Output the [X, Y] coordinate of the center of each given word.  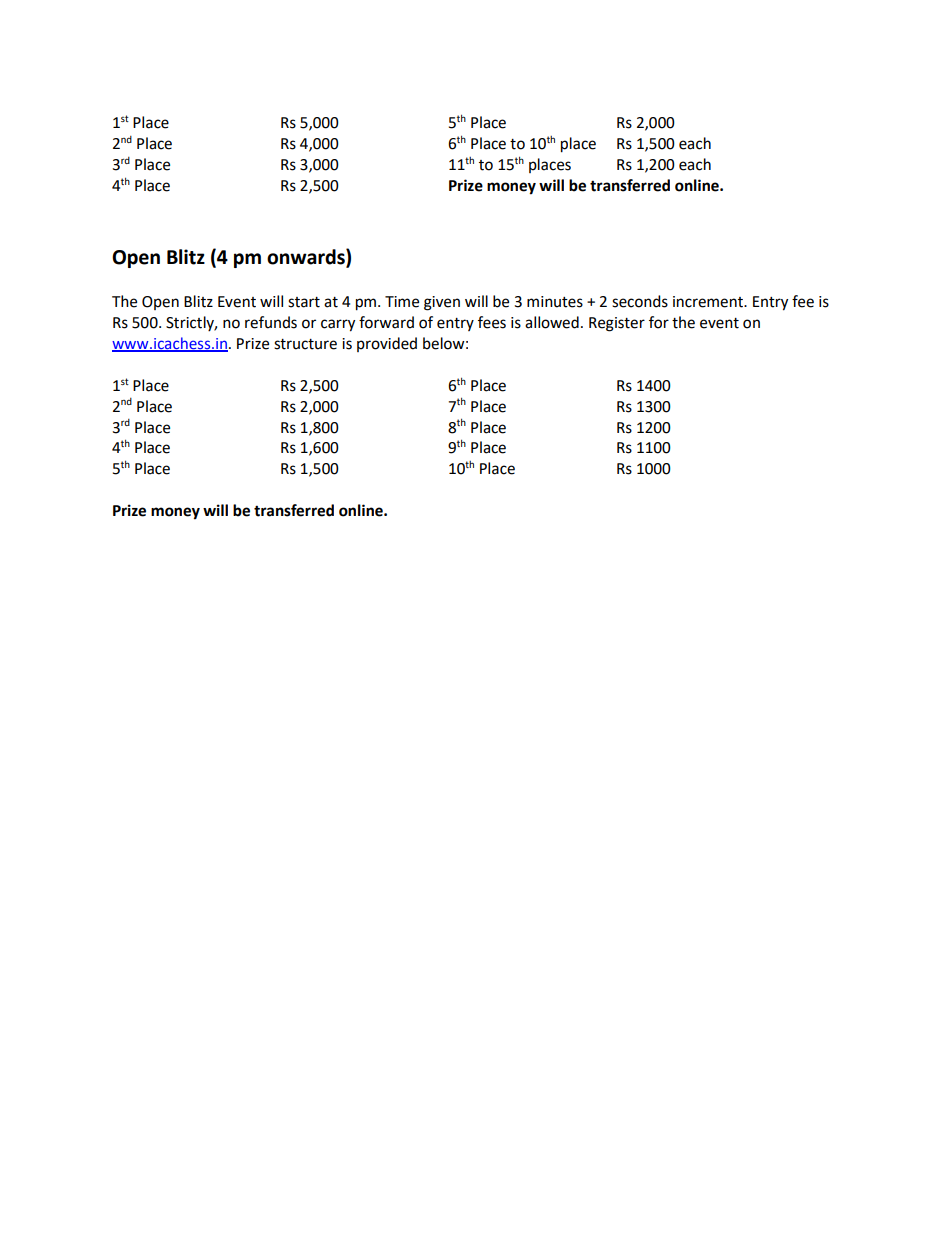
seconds [640, 301]
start [304, 302]
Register [617, 324]
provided [387, 344]
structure [305, 344]
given [442, 303]
